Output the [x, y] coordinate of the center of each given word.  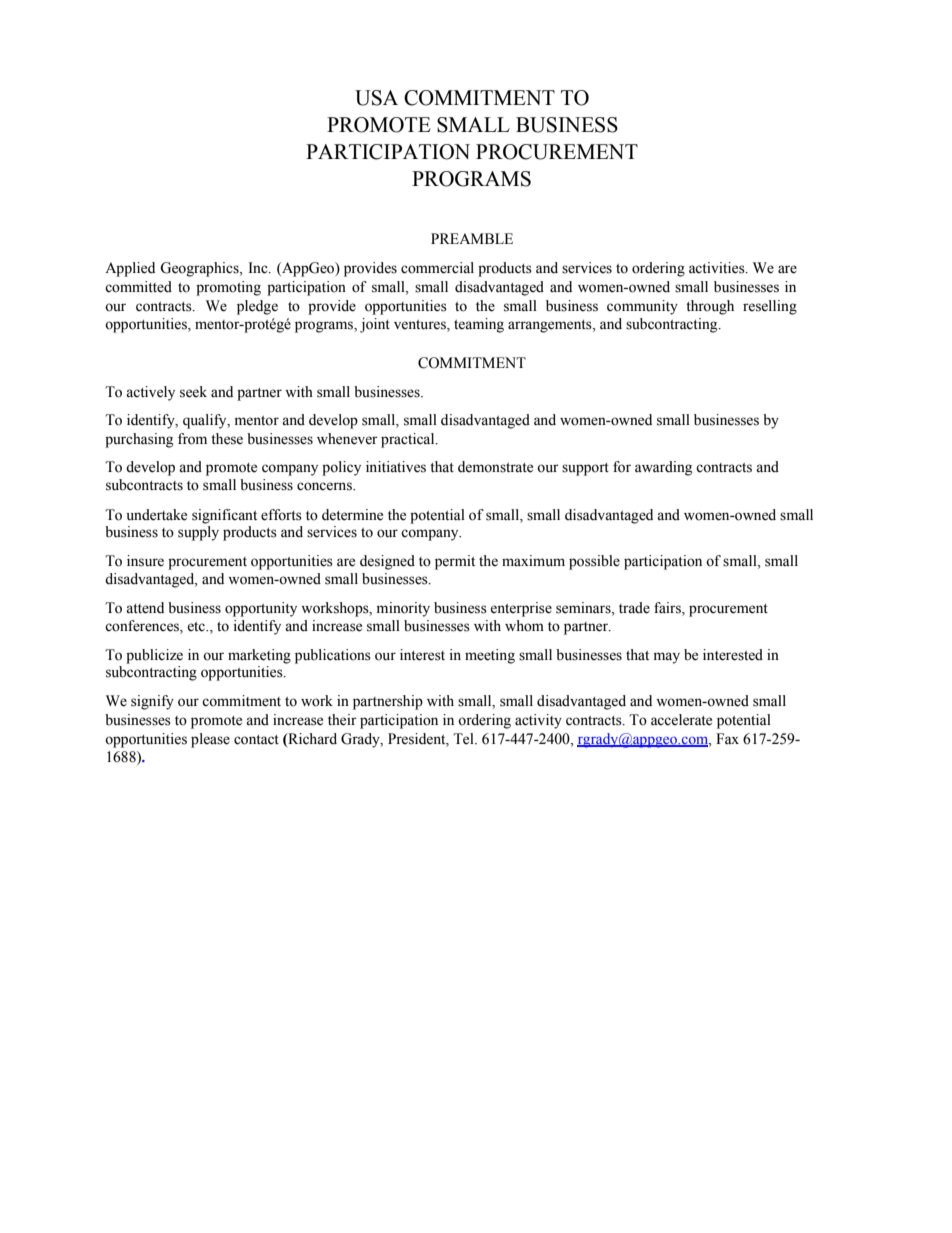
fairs [668, 609]
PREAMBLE [472, 238]
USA [376, 98]
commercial [437, 268]
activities [718, 268]
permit [455, 562]
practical [409, 440]
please [210, 740]
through [710, 307]
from [192, 439]
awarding [663, 468]
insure [145, 561]
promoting [228, 288]
